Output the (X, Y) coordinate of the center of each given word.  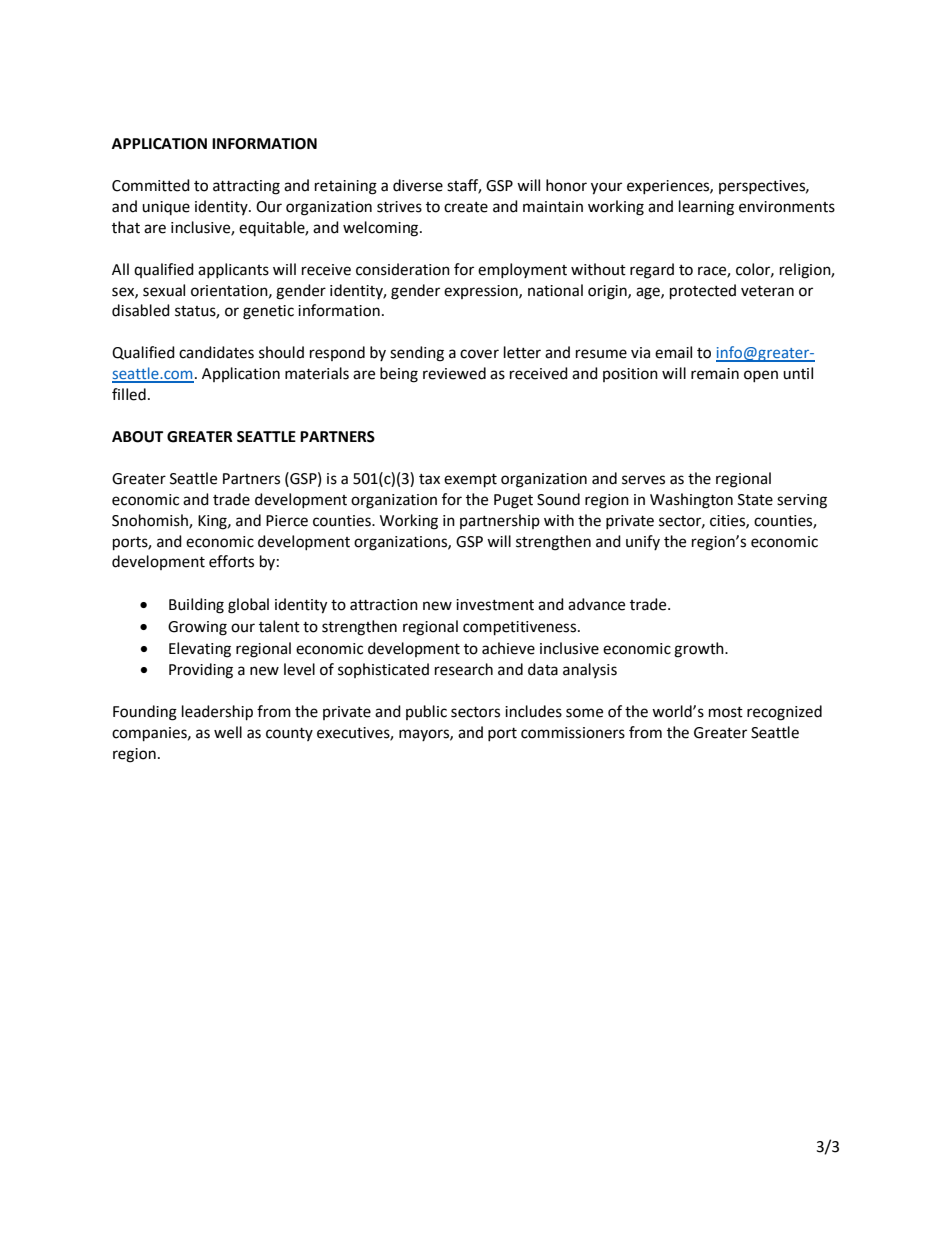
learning (706, 208)
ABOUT (137, 437)
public (426, 712)
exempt (470, 481)
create (466, 207)
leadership (217, 713)
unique (166, 208)
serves (643, 480)
